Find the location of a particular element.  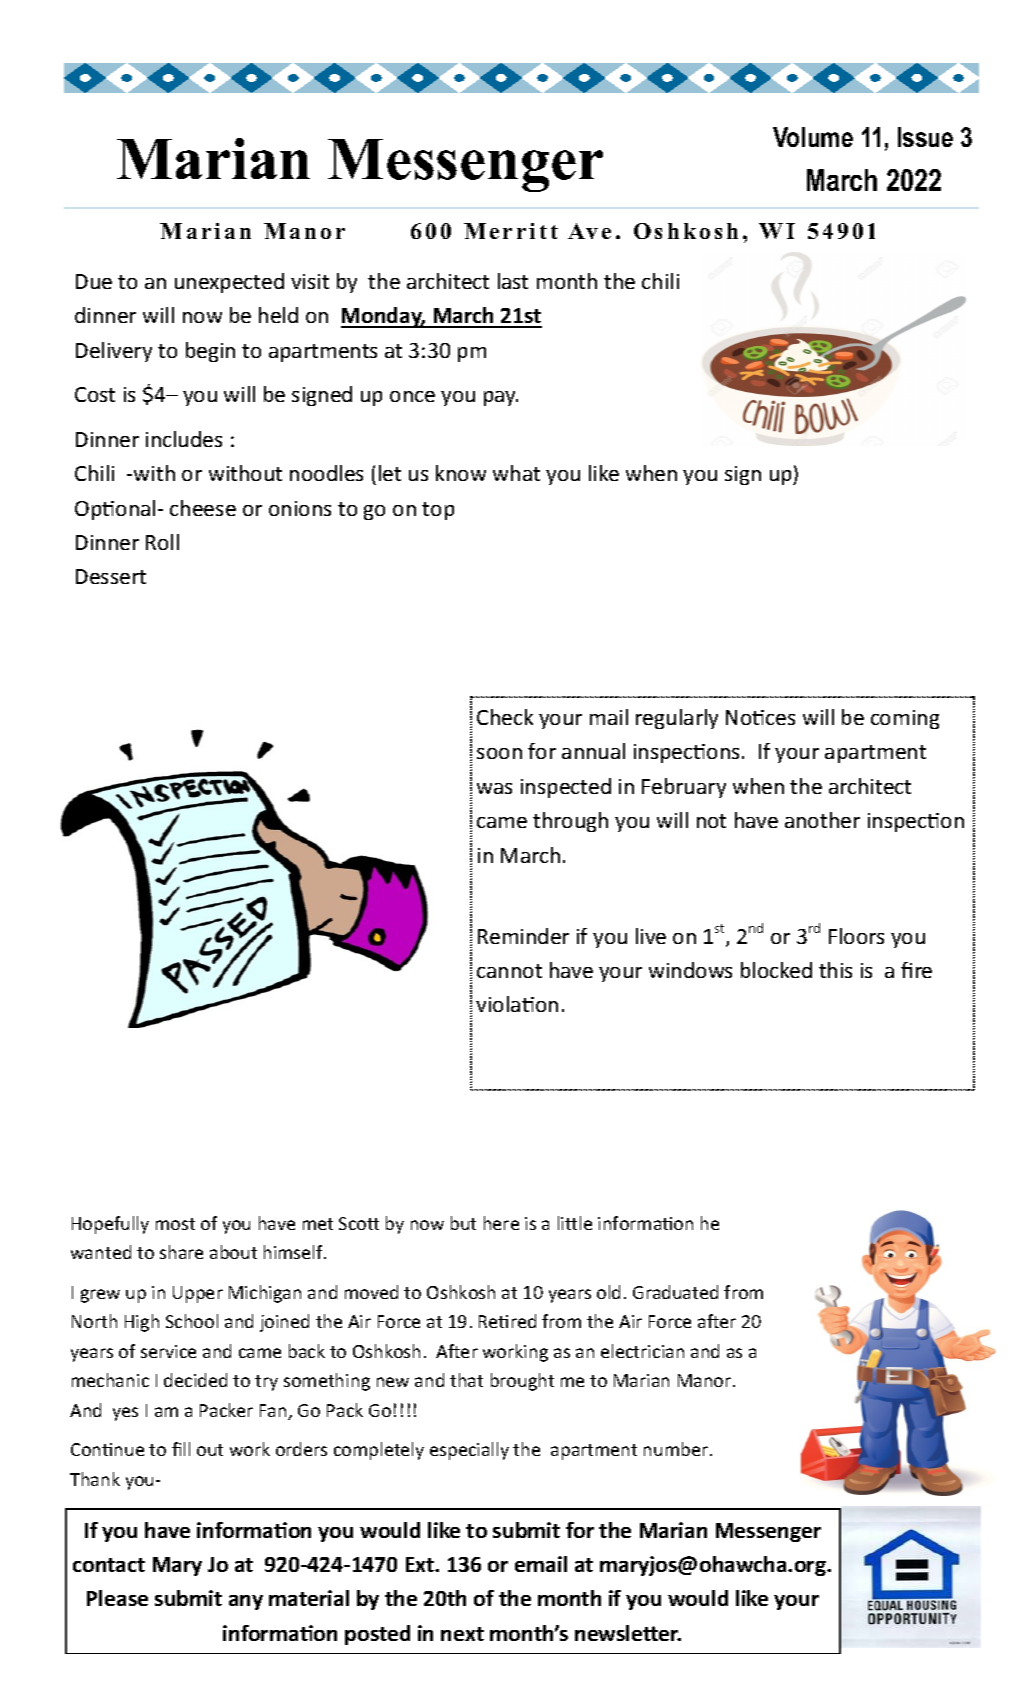

Volume is located at coordinates (813, 137).
